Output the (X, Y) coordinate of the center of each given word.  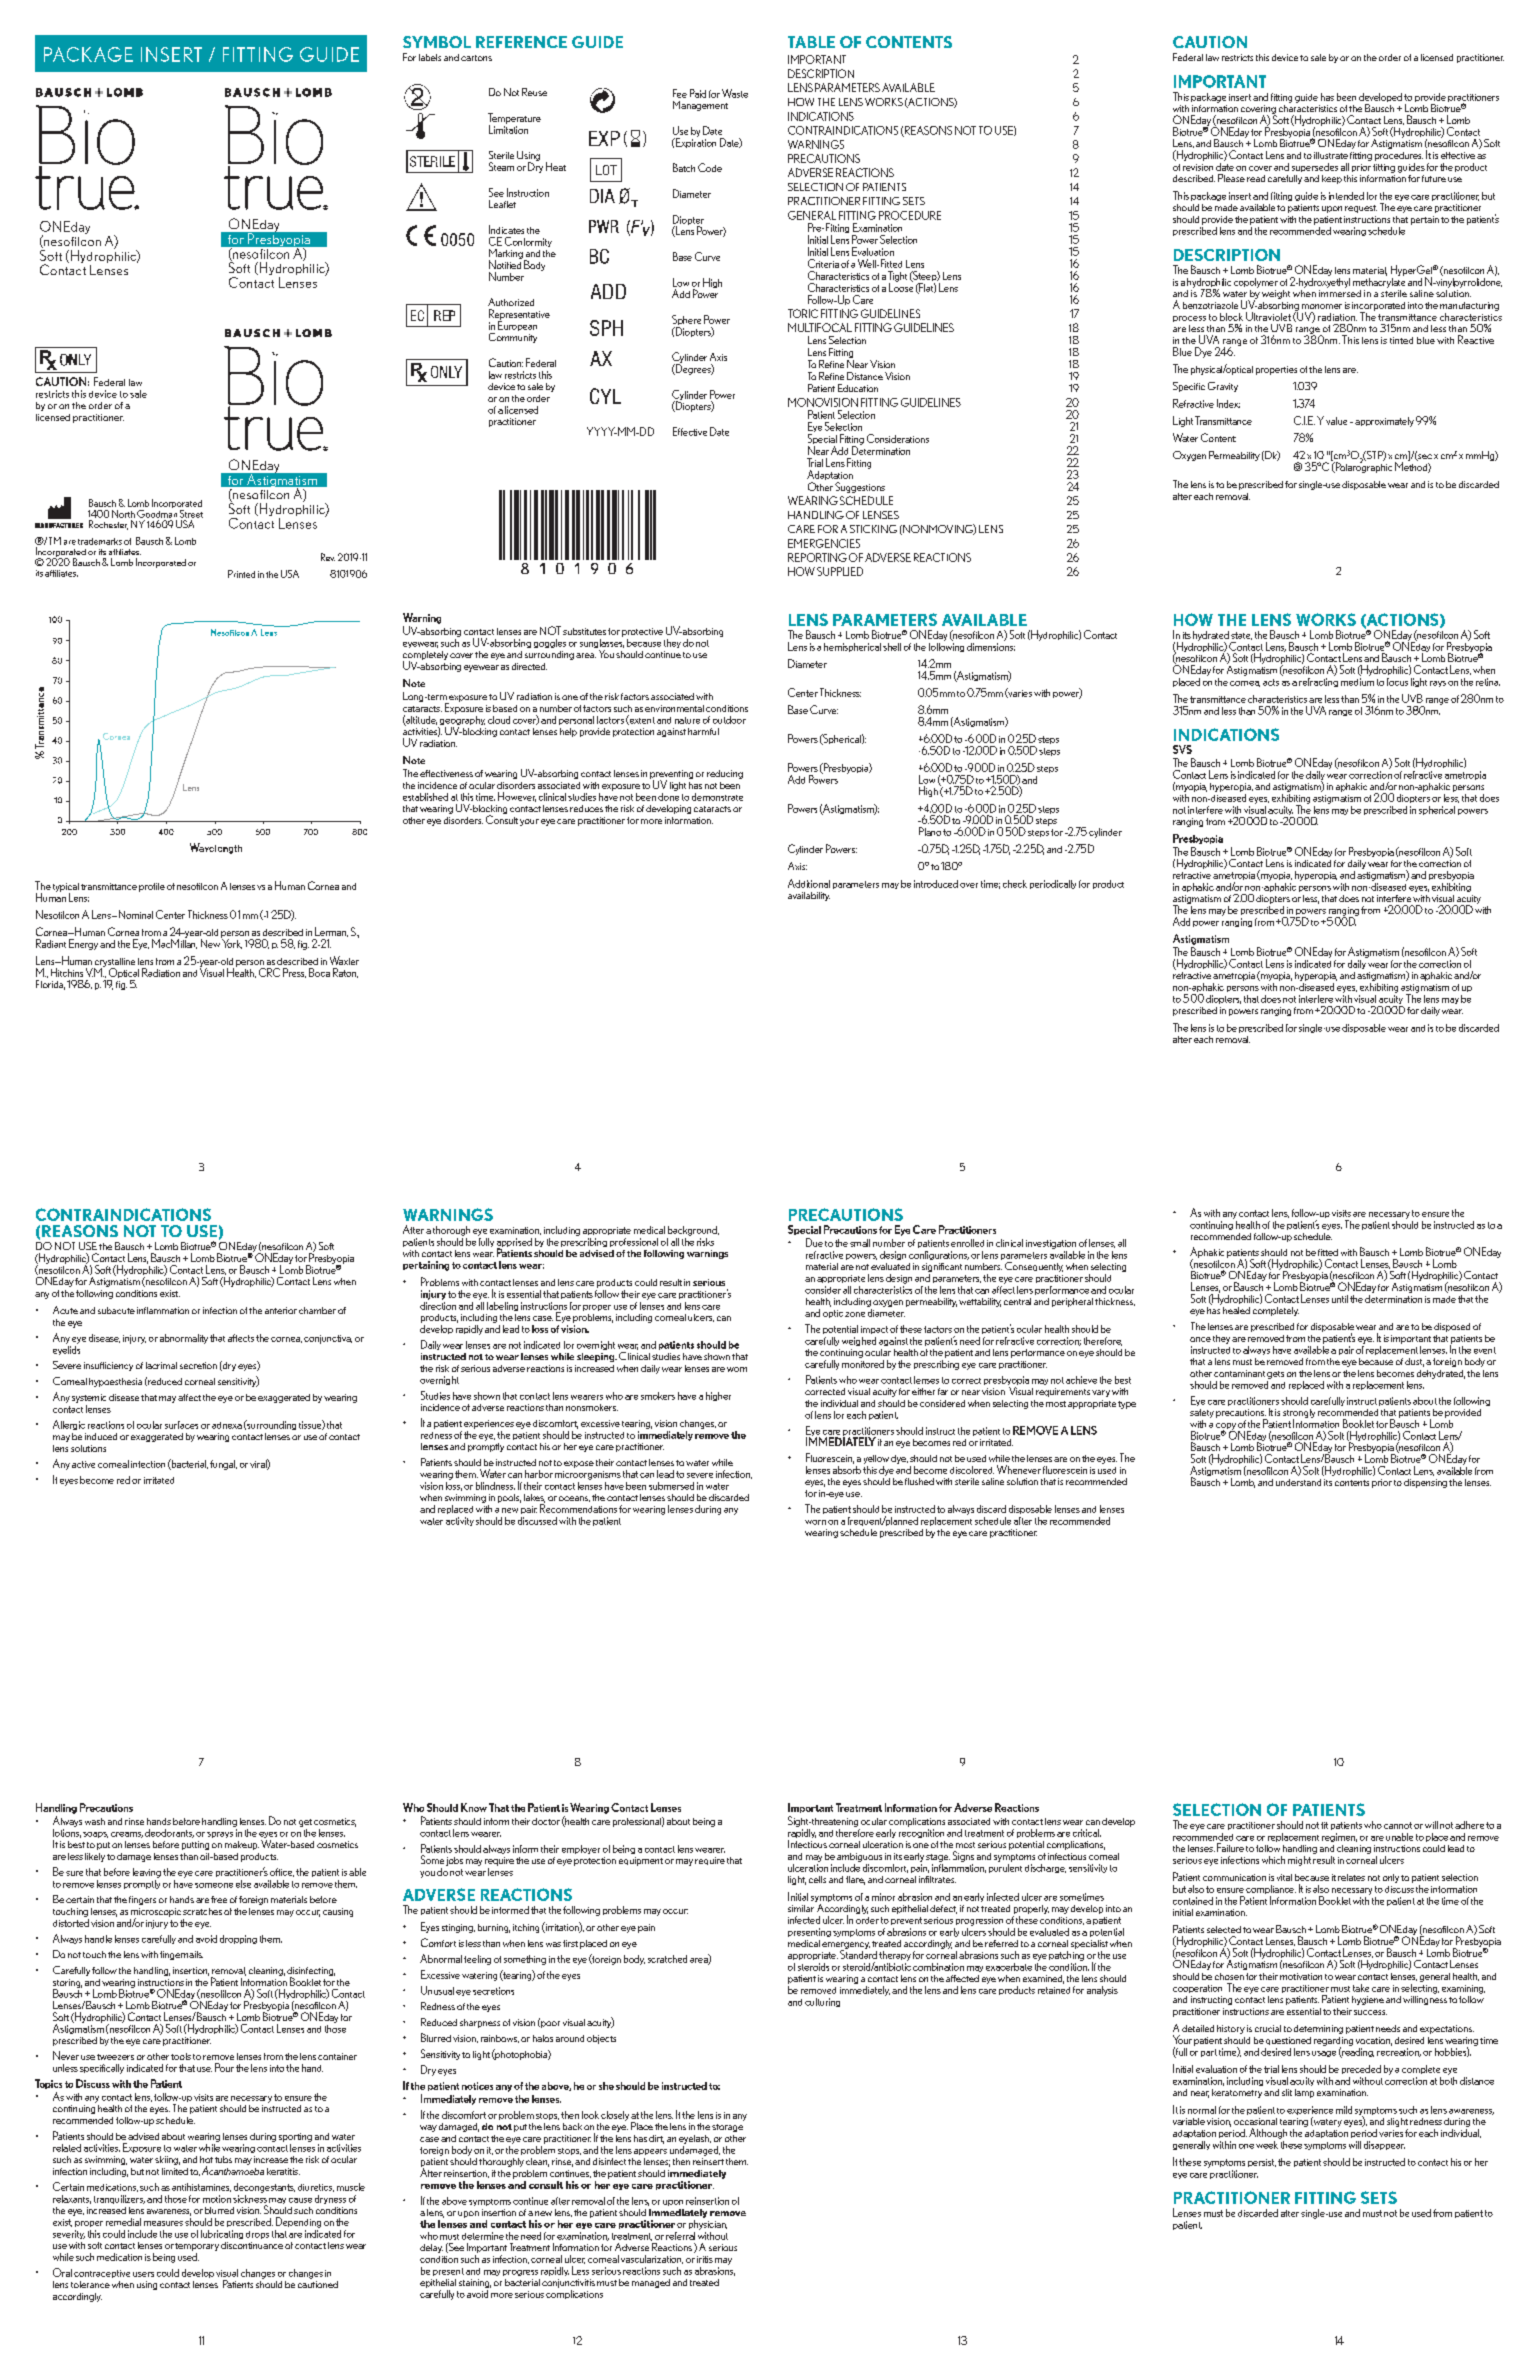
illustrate (1331, 155)
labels (430, 57)
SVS (1182, 749)
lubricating (222, 2234)
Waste (735, 93)
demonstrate (717, 797)
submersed (671, 1486)
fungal (223, 1465)
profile (152, 887)
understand (1298, 1482)
